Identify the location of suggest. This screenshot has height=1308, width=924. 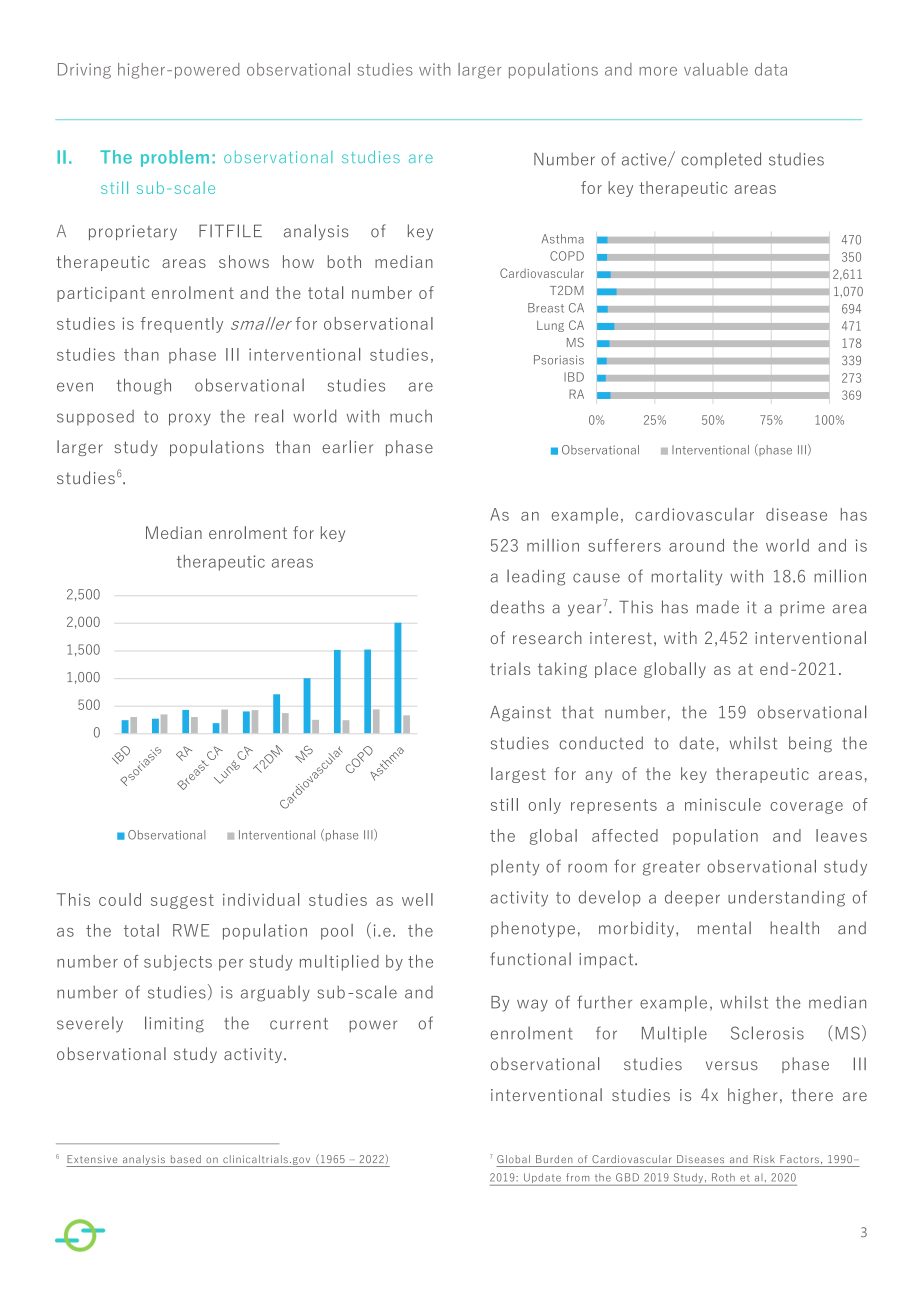
(182, 901).
